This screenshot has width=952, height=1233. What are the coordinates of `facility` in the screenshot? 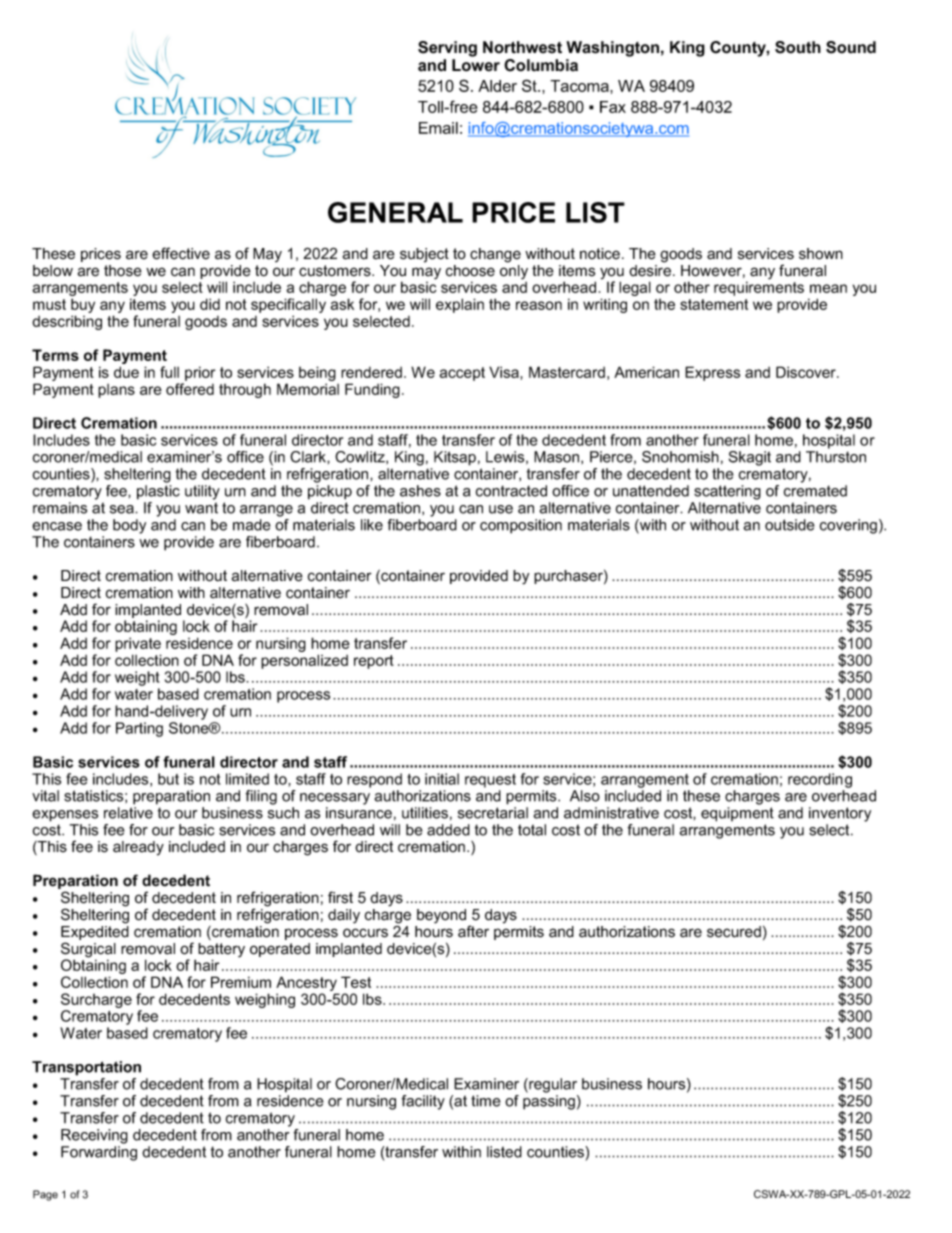 It's located at (423, 1102).
